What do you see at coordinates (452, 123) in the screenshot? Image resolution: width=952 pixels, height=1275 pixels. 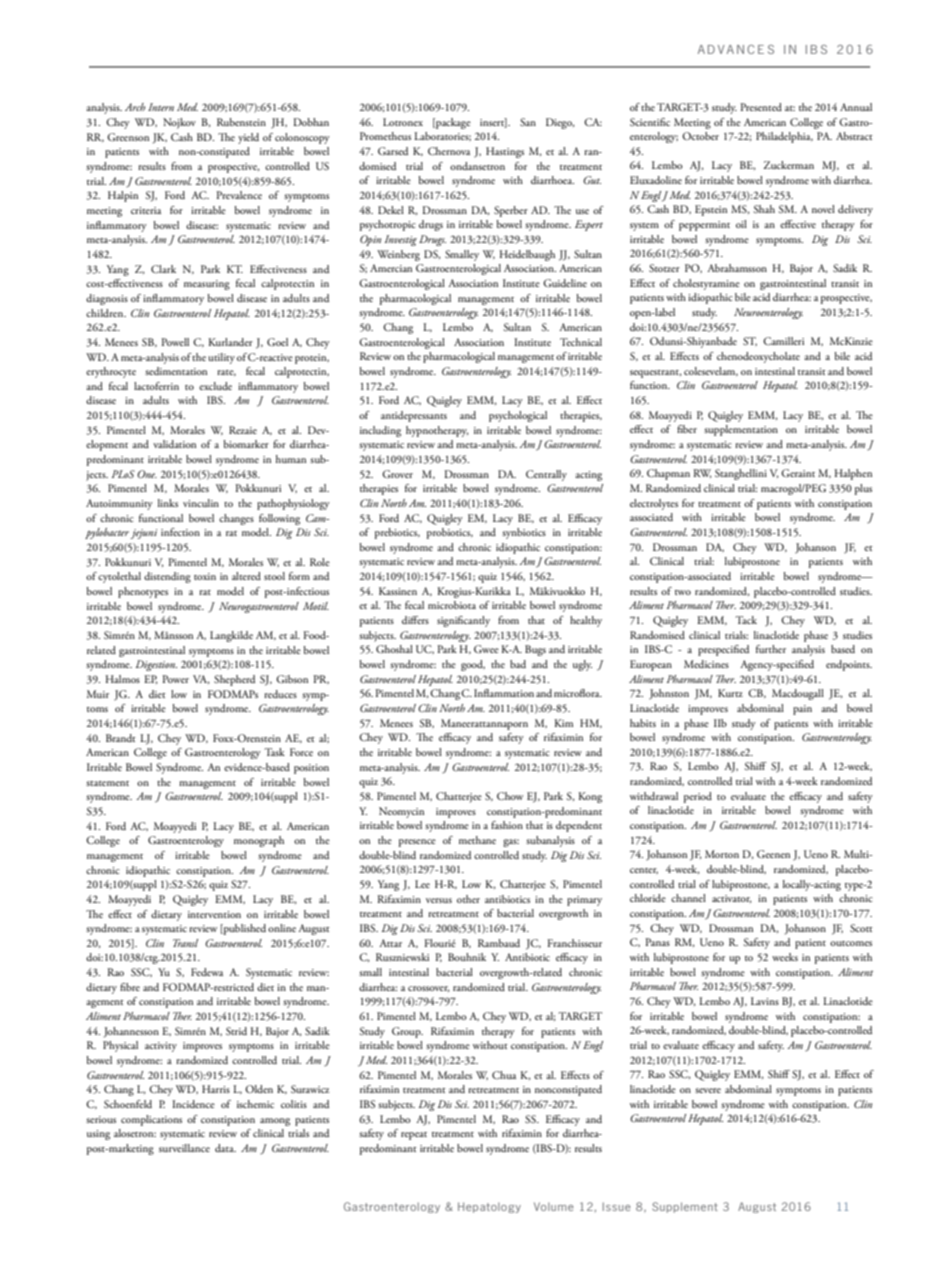 I see `package` at bounding box center [452, 123].
